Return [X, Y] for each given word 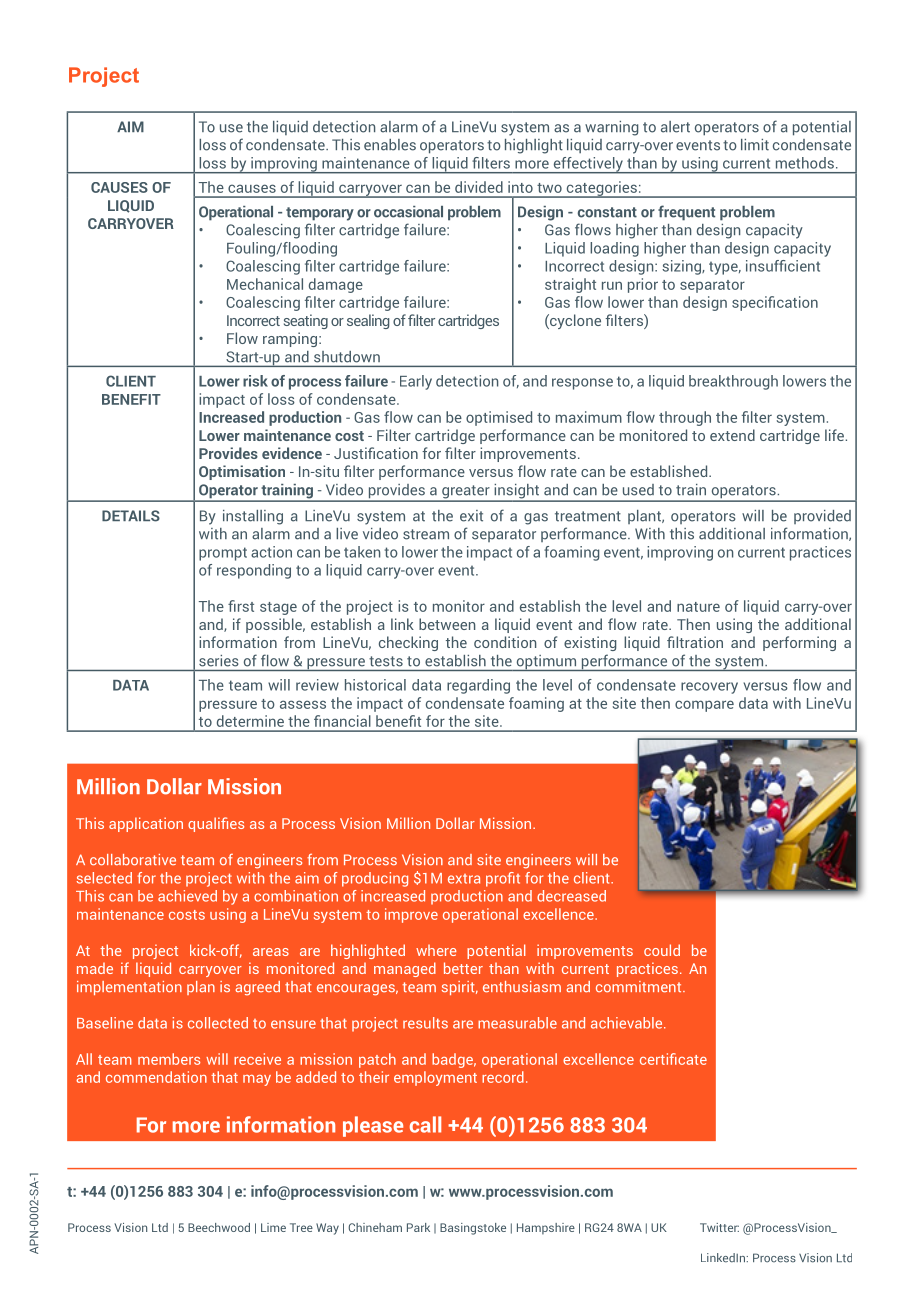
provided [822, 517]
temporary [320, 214]
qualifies [216, 824]
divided [479, 187]
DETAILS [131, 516]
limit [755, 145]
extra [464, 879]
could [662, 950]
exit [471, 516]
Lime [273, 1227]
